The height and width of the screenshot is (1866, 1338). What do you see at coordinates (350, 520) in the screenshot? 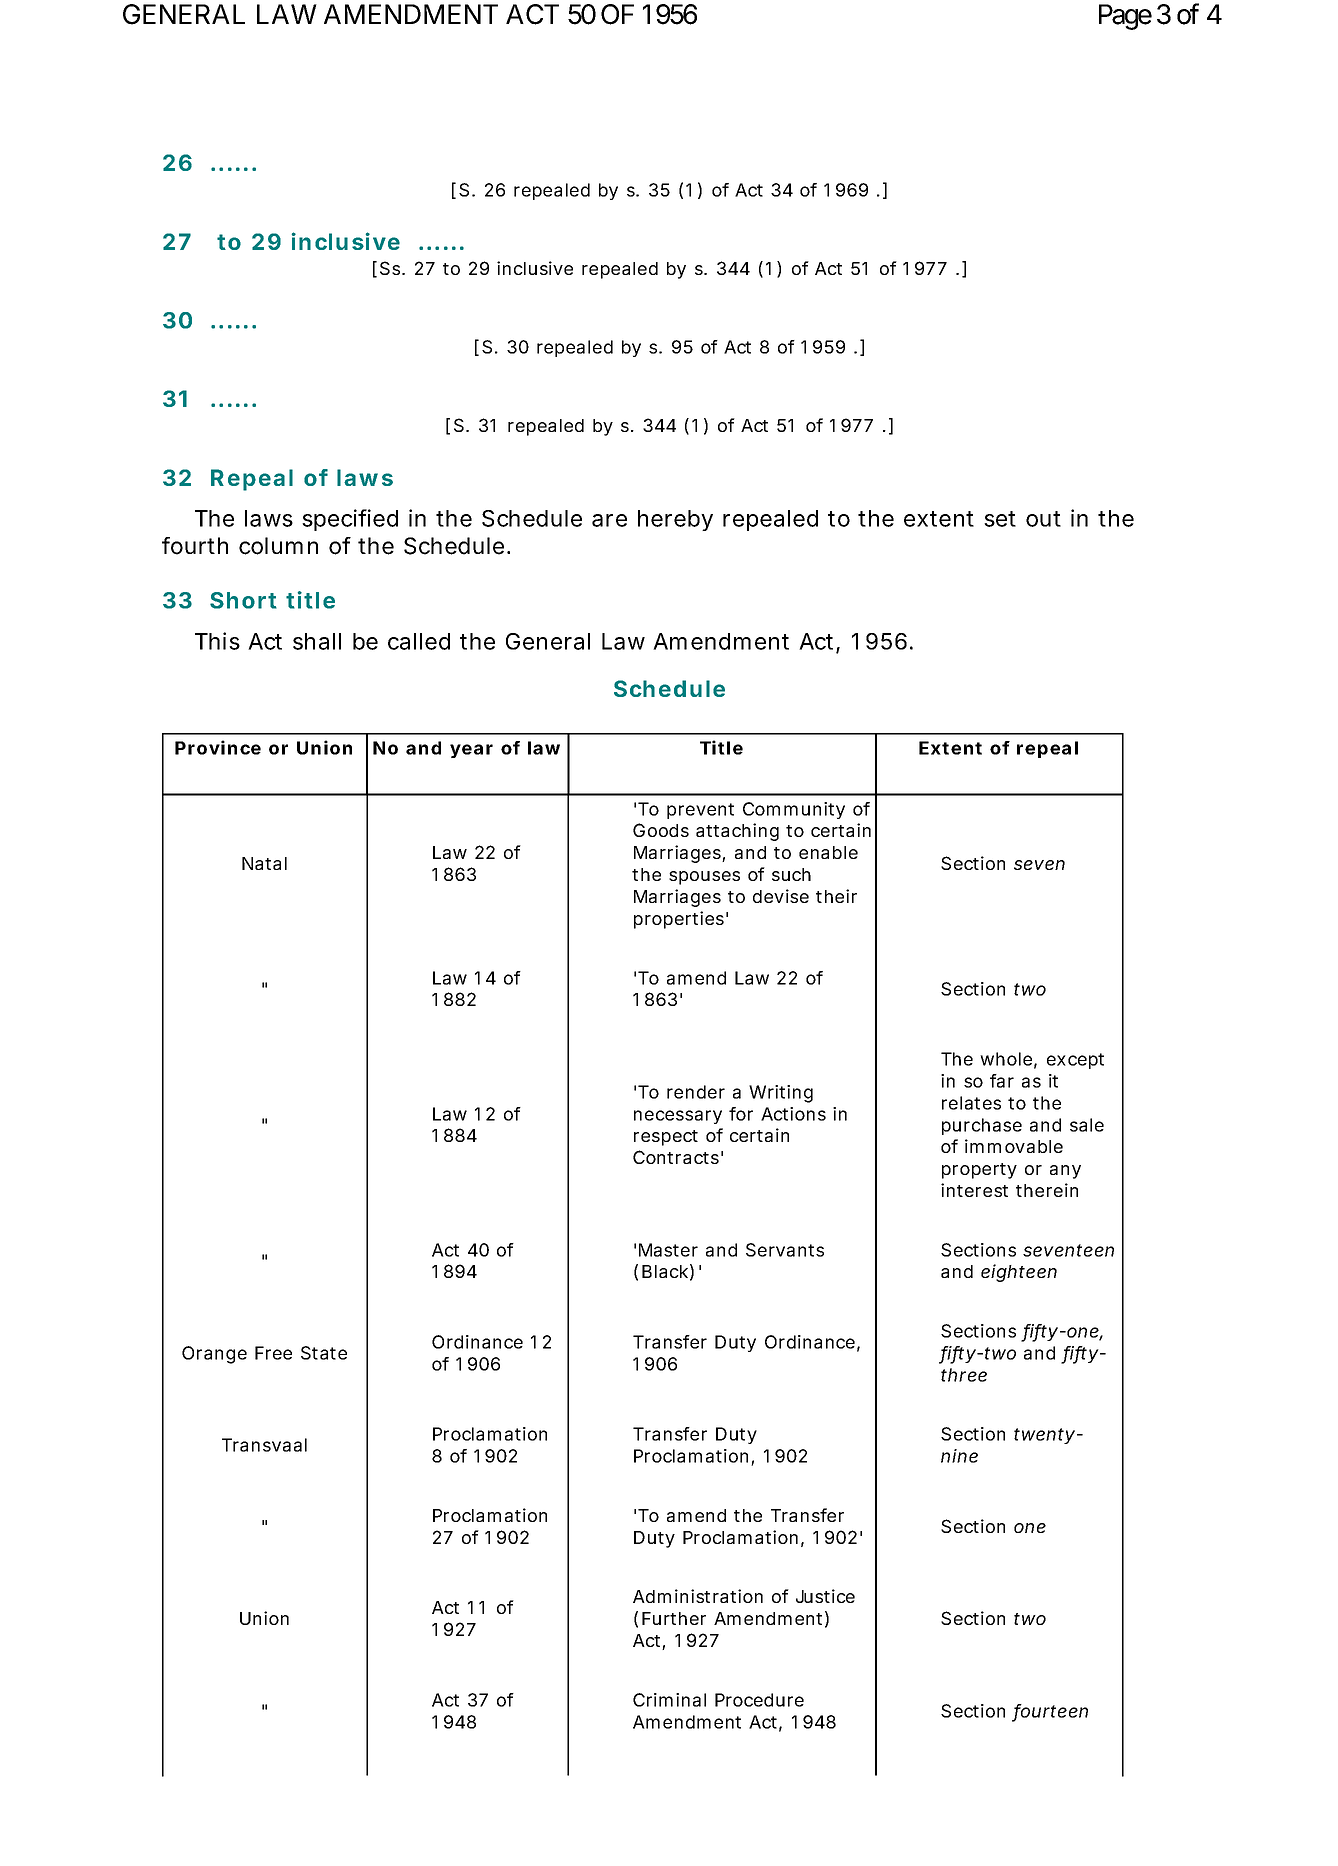
I see `specified` at bounding box center [350, 520].
